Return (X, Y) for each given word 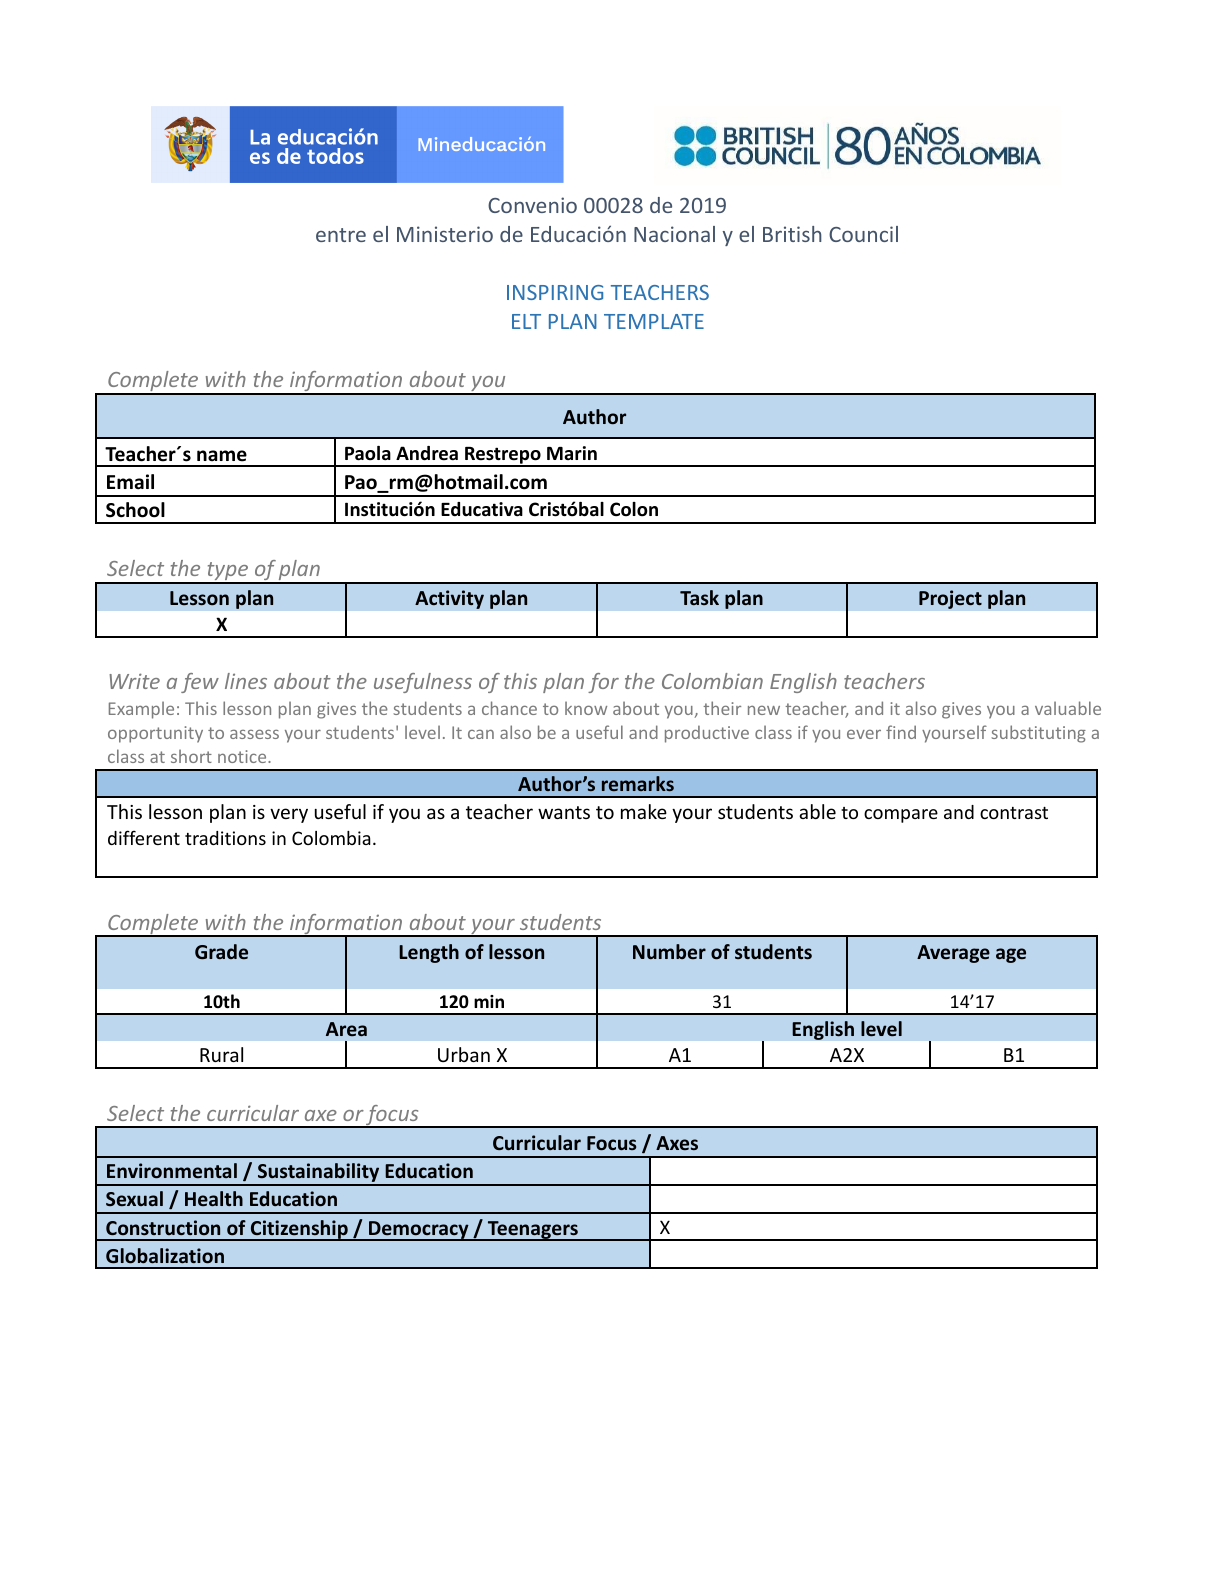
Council (863, 234)
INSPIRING (555, 292)
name (222, 456)
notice (243, 756)
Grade (221, 952)
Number (669, 952)
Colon (634, 509)
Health (214, 1199)
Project (950, 599)
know (586, 708)
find (901, 732)
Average (953, 954)
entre (341, 235)
